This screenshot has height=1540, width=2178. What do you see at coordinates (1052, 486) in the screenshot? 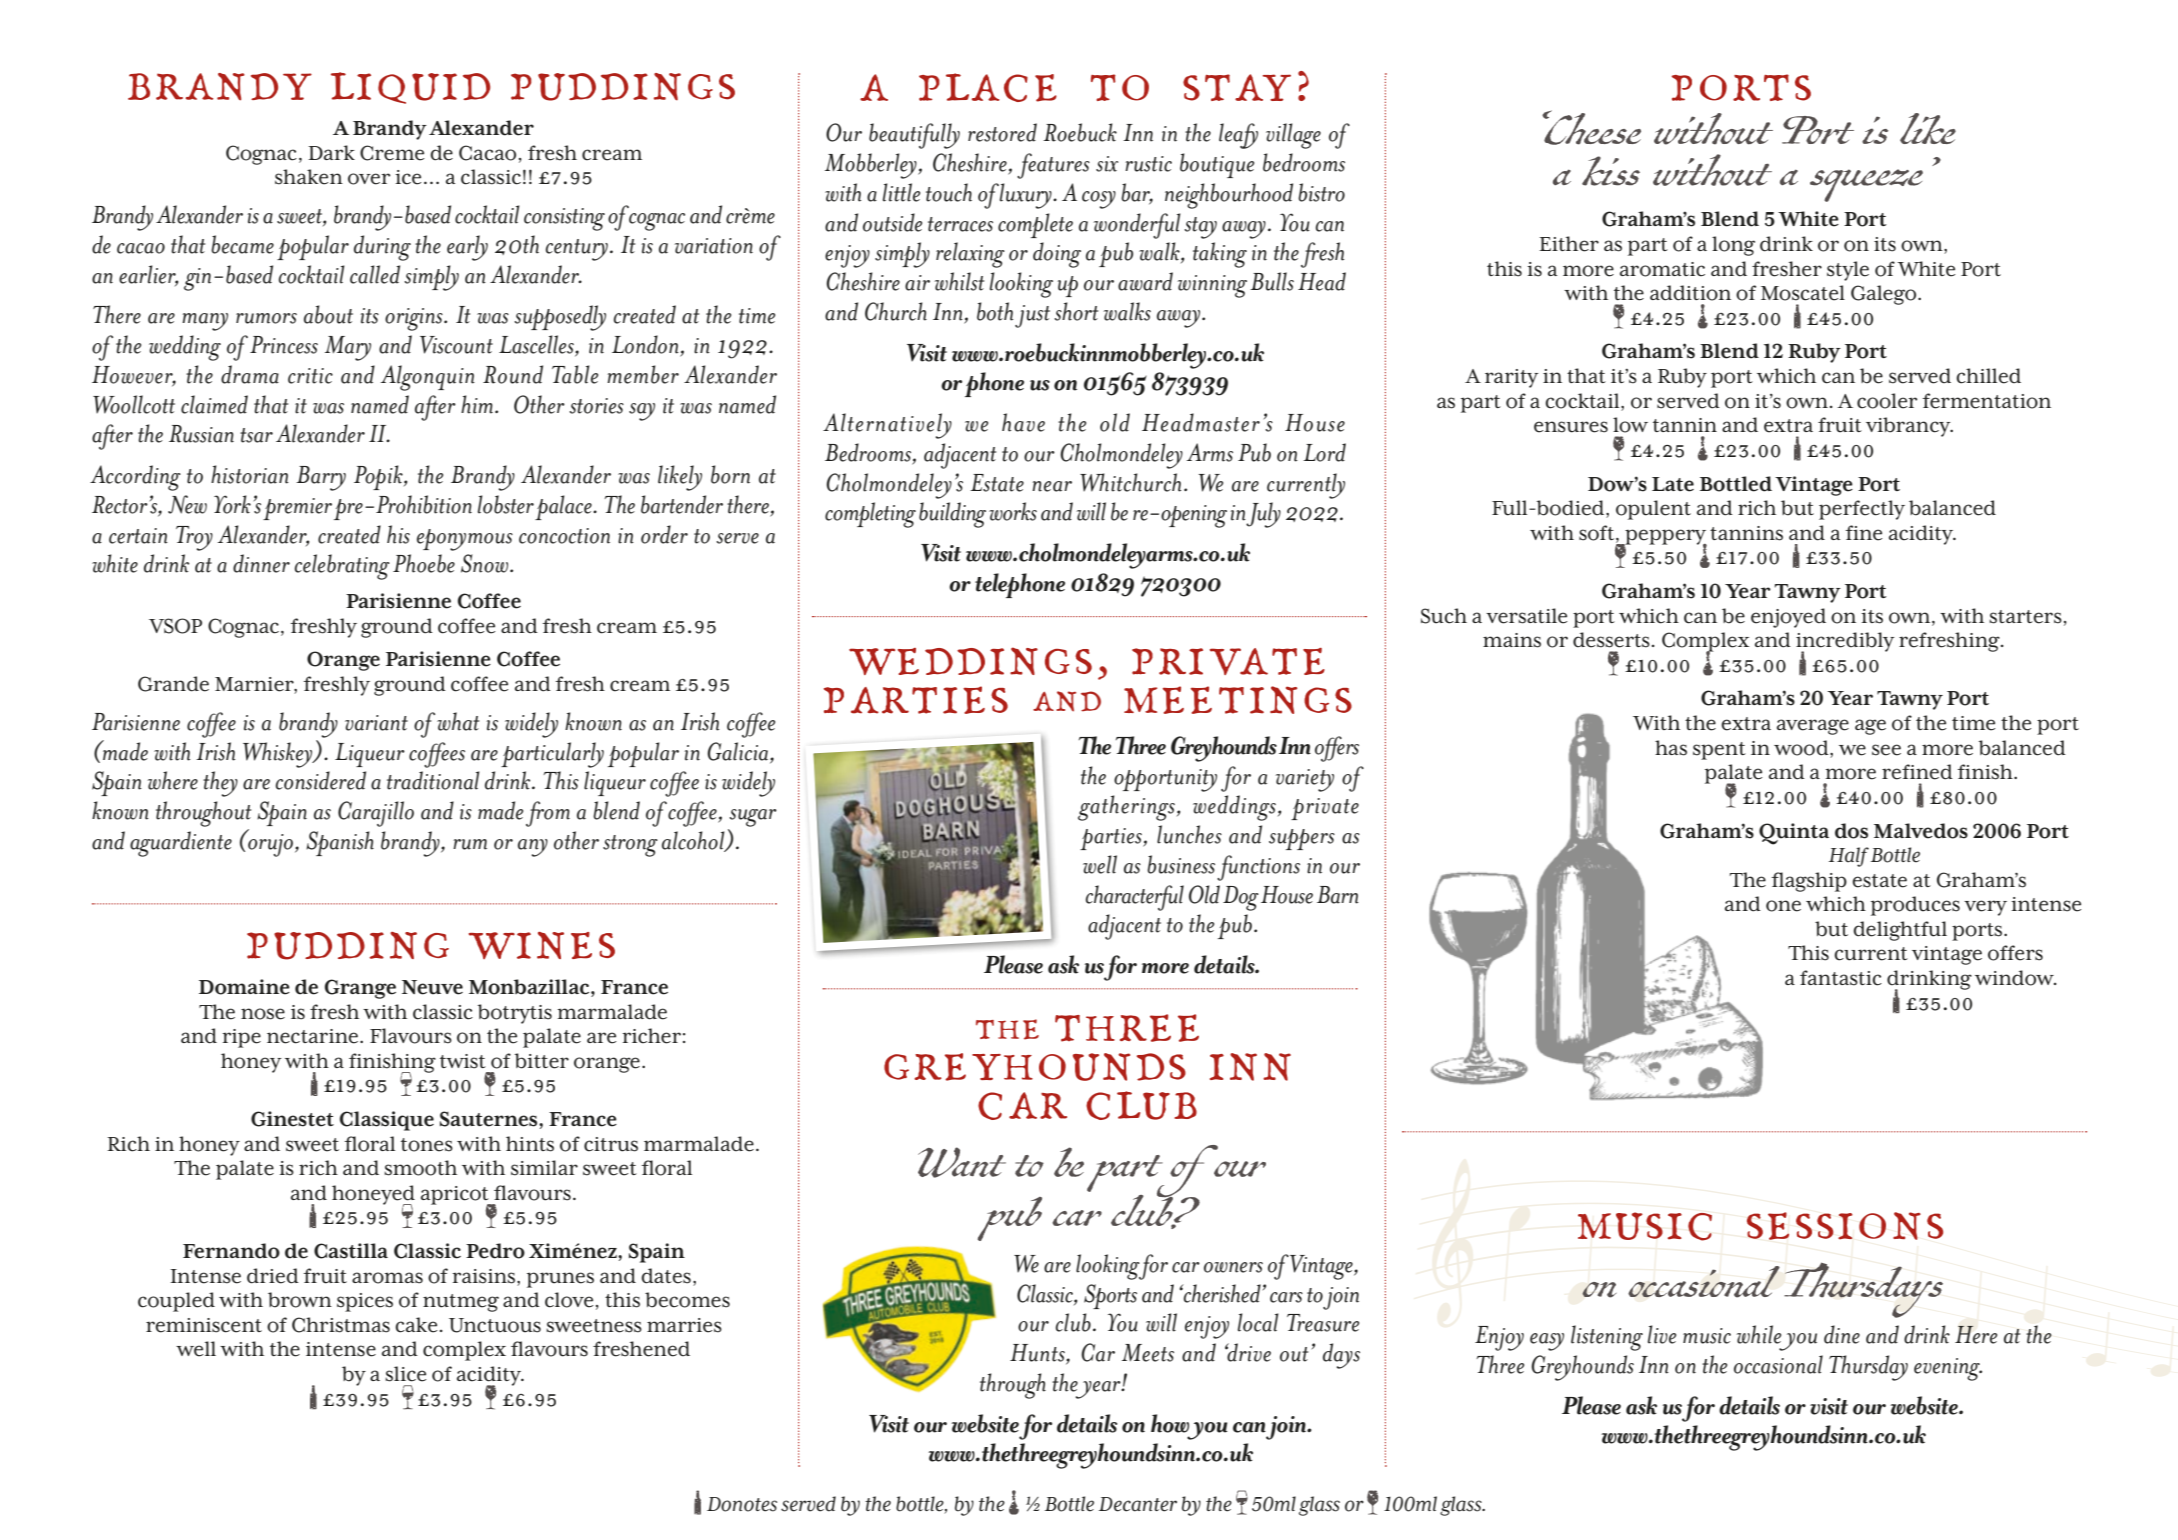
I see `near` at bounding box center [1052, 486].
